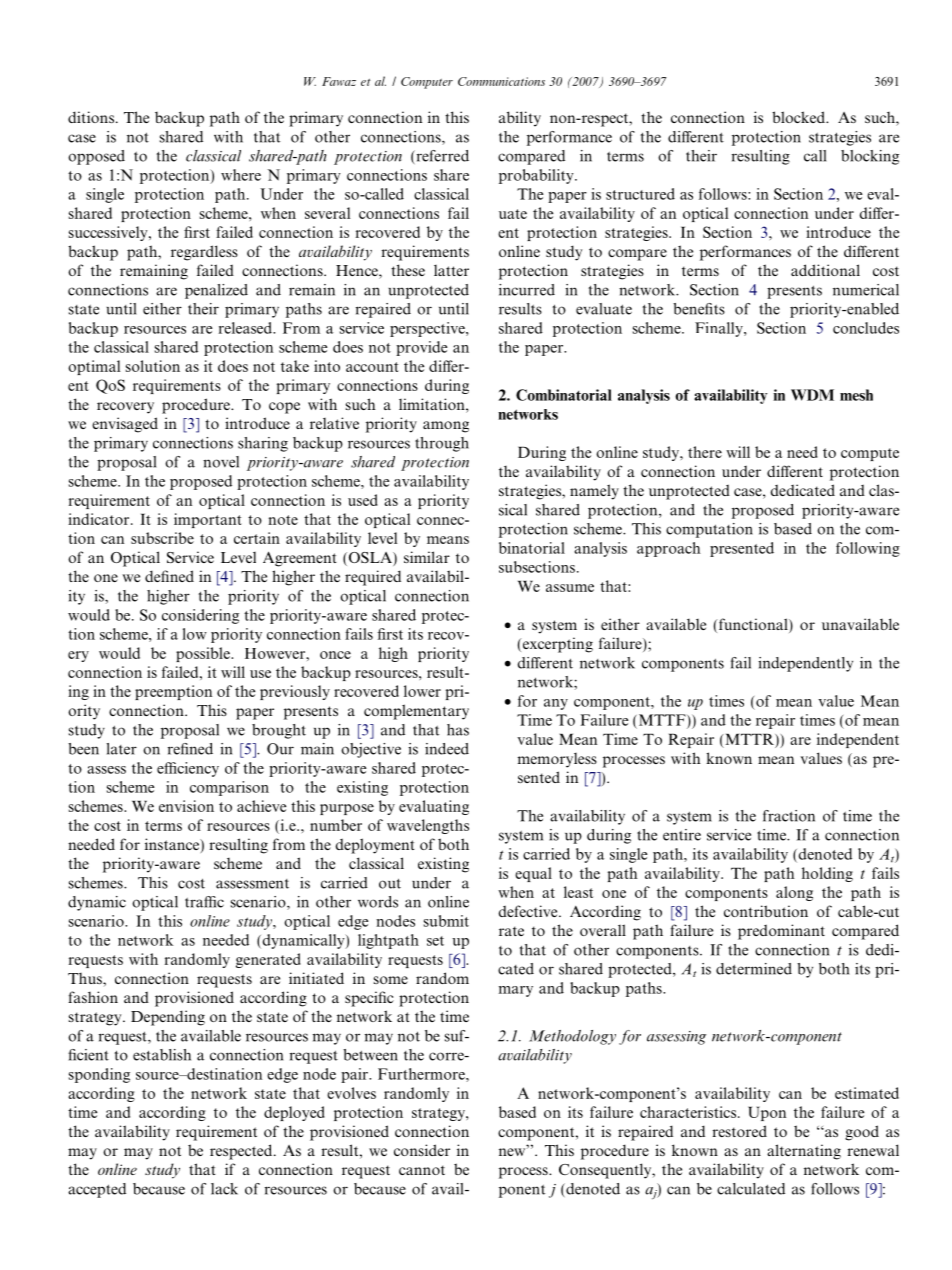  What do you see at coordinates (186, 806) in the page?
I see `envision` at bounding box center [186, 806].
